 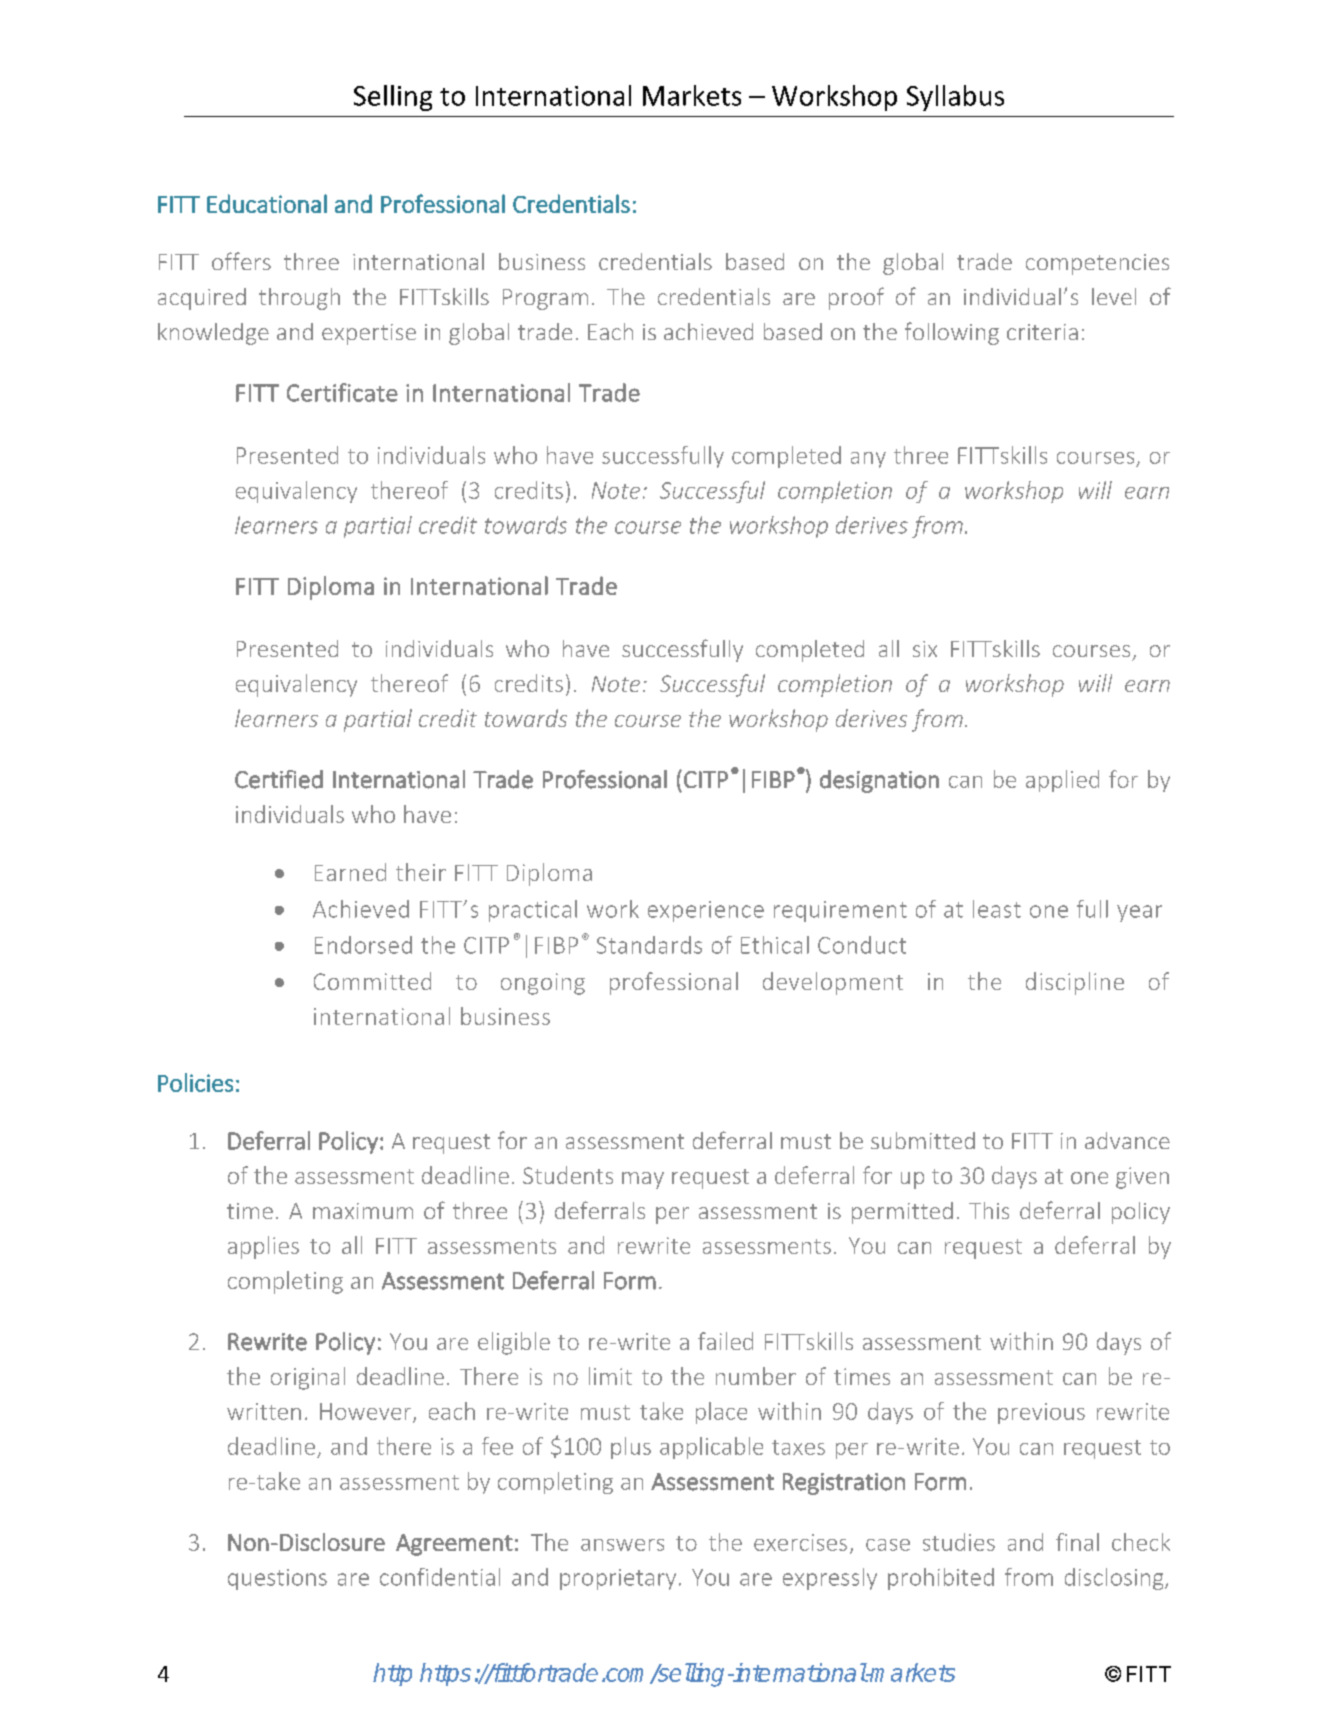 What do you see at coordinates (622, 1545) in the screenshot?
I see `answers` at bounding box center [622, 1545].
